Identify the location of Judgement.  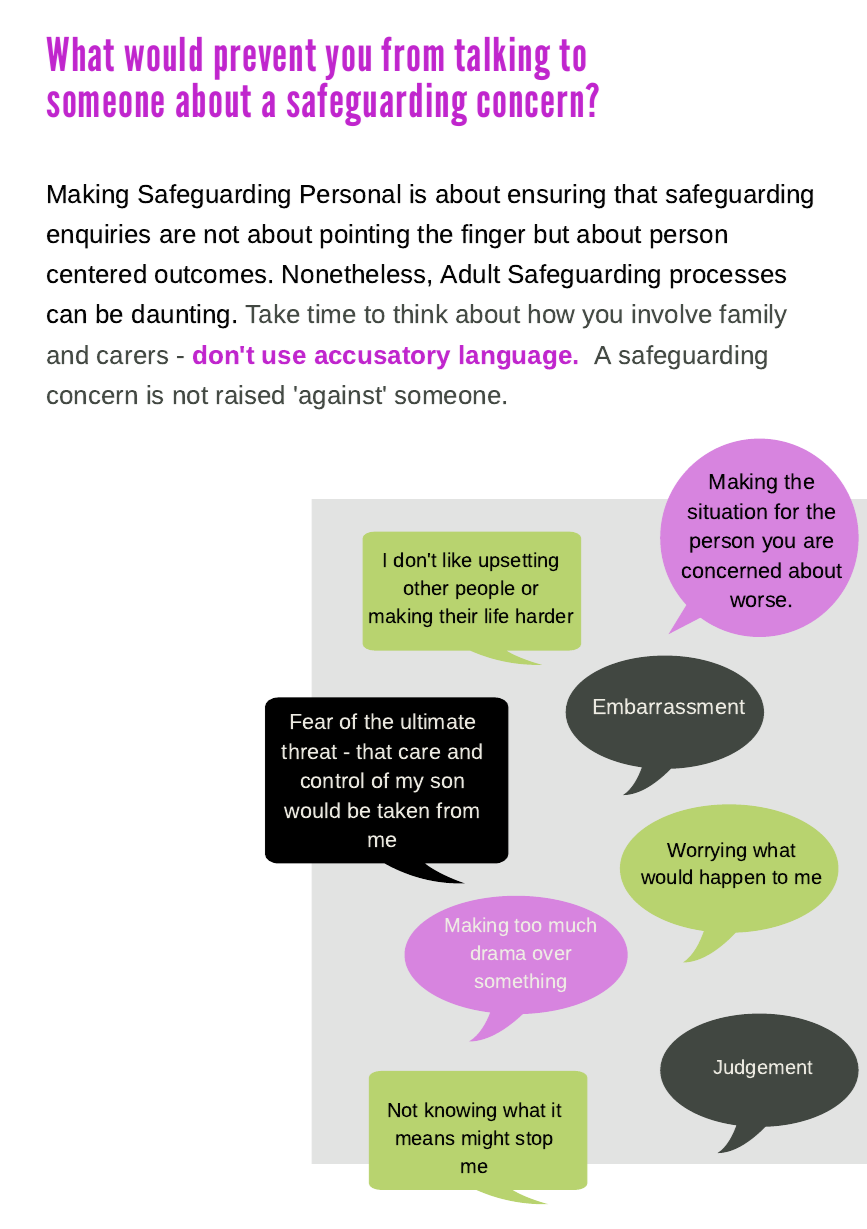
(763, 1068).
